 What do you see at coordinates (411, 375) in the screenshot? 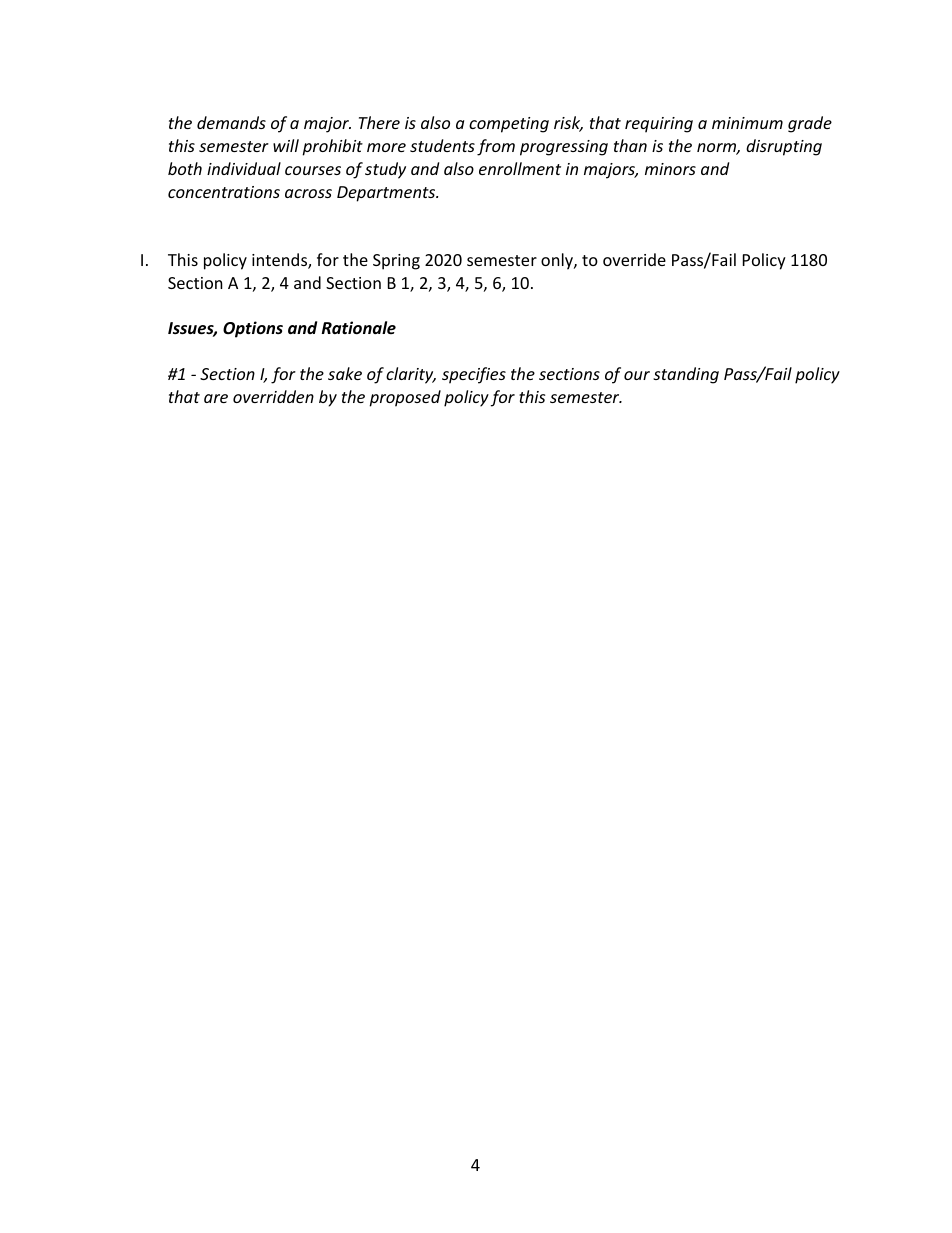
I see `clarity` at bounding box center [411, 375].
